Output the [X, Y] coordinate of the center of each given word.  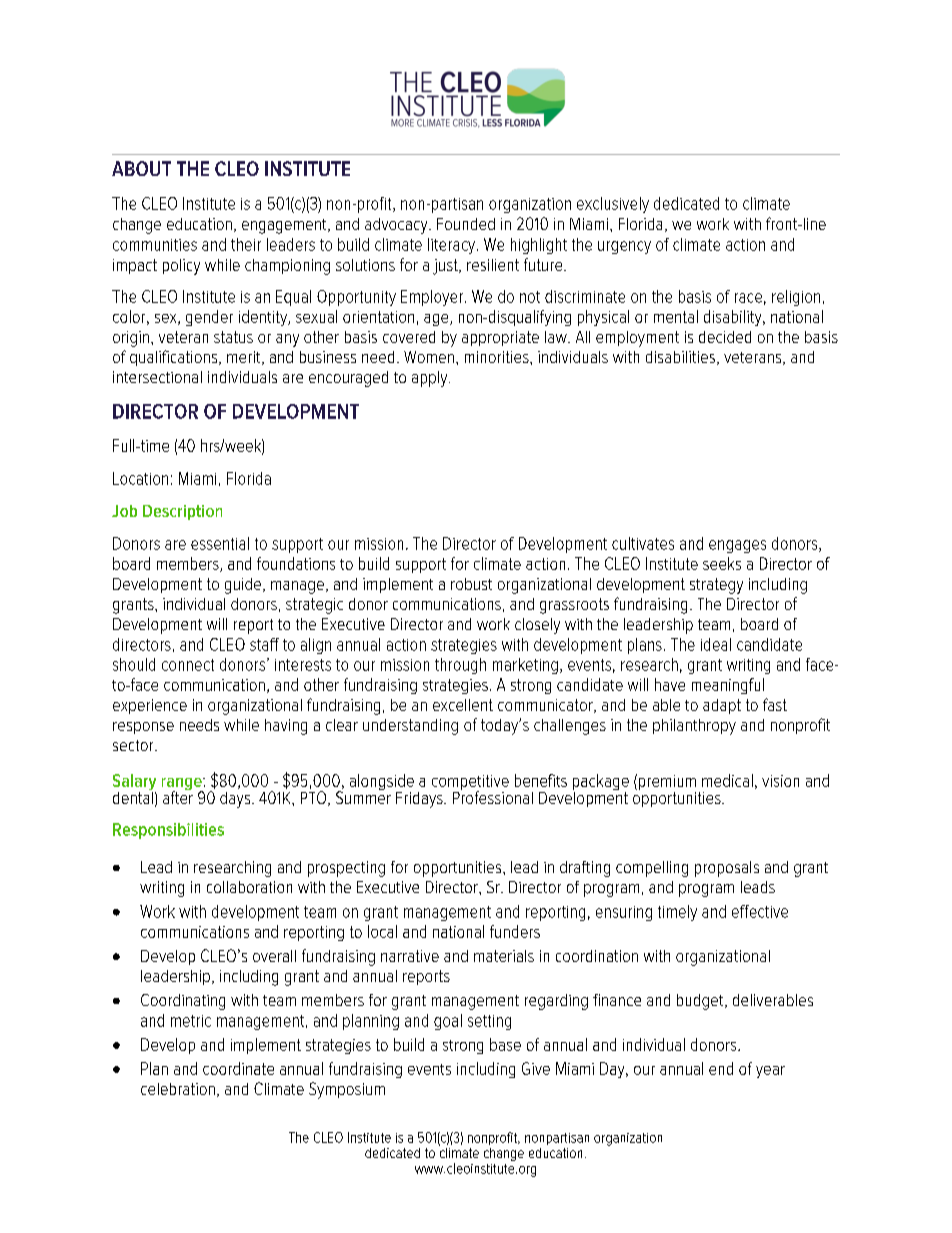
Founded [466, 224]
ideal [716, 644]
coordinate [238, 1068]
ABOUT [141, 168]
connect [188, 665]
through [460, 666]
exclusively [613, 205]
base [505, 1044]
